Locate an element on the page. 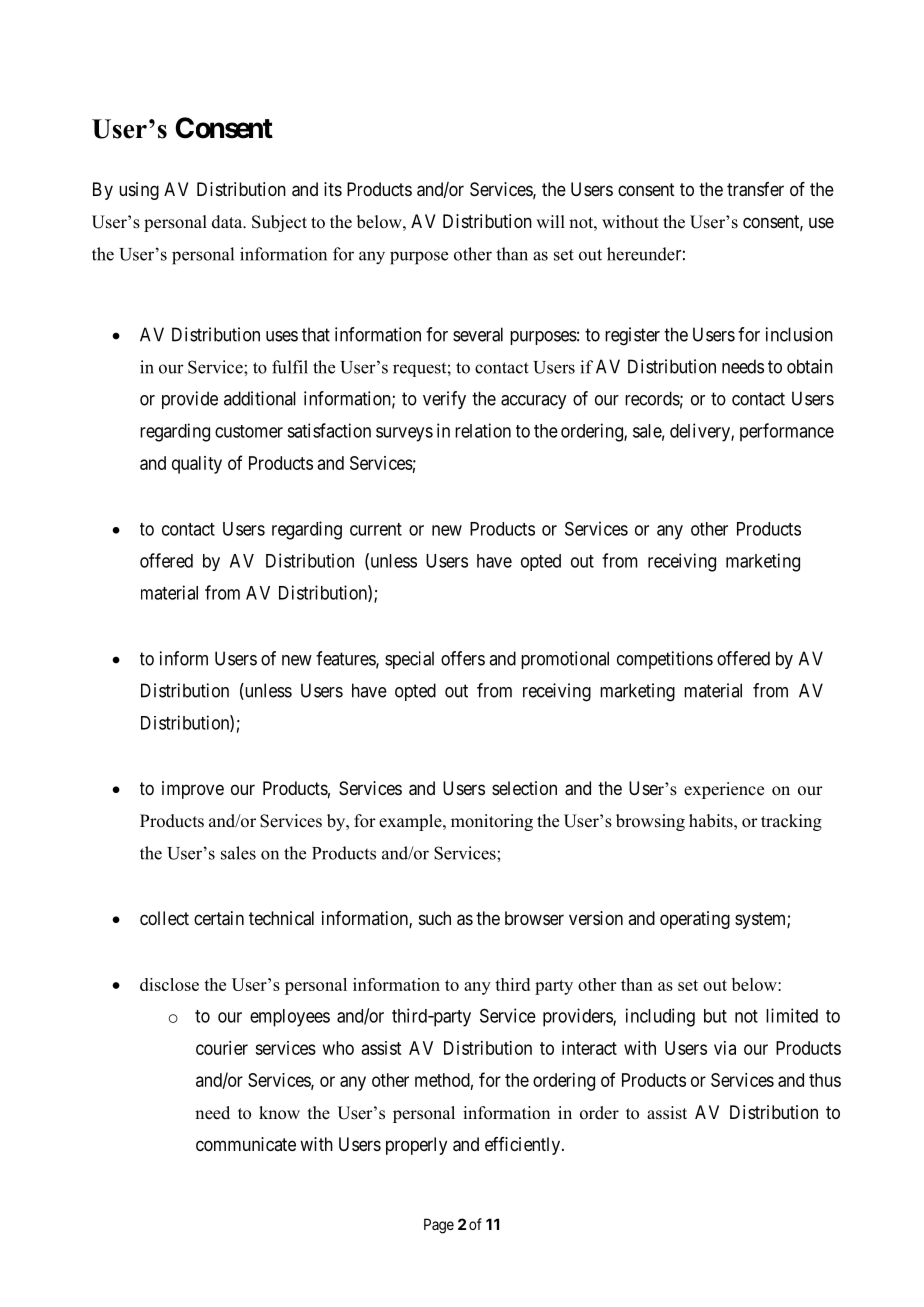 This page has width=924, height=1307. performance is located at coordinates (787, 432).
